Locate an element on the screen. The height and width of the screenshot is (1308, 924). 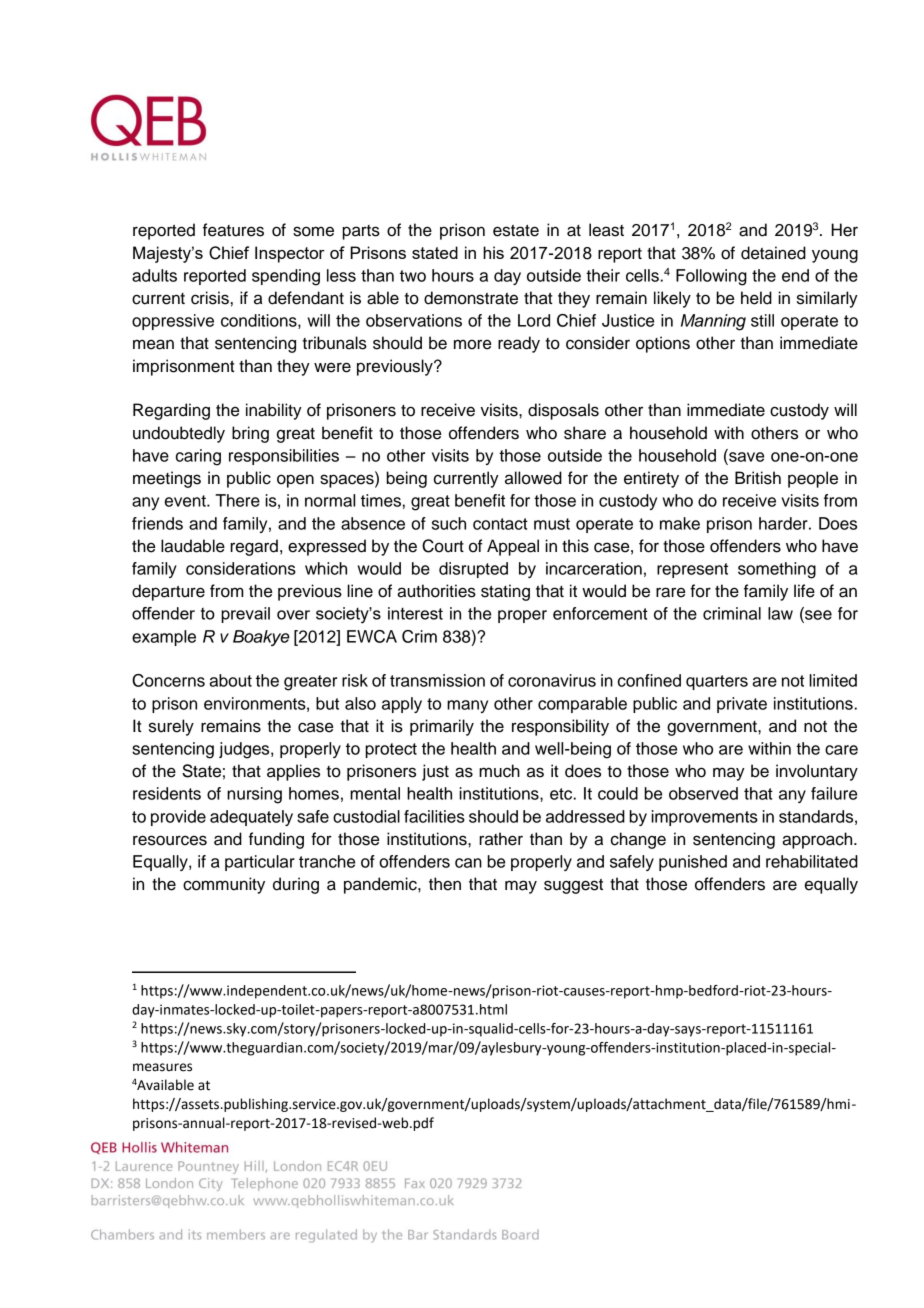
particular is located at coordinates (260, 863).
